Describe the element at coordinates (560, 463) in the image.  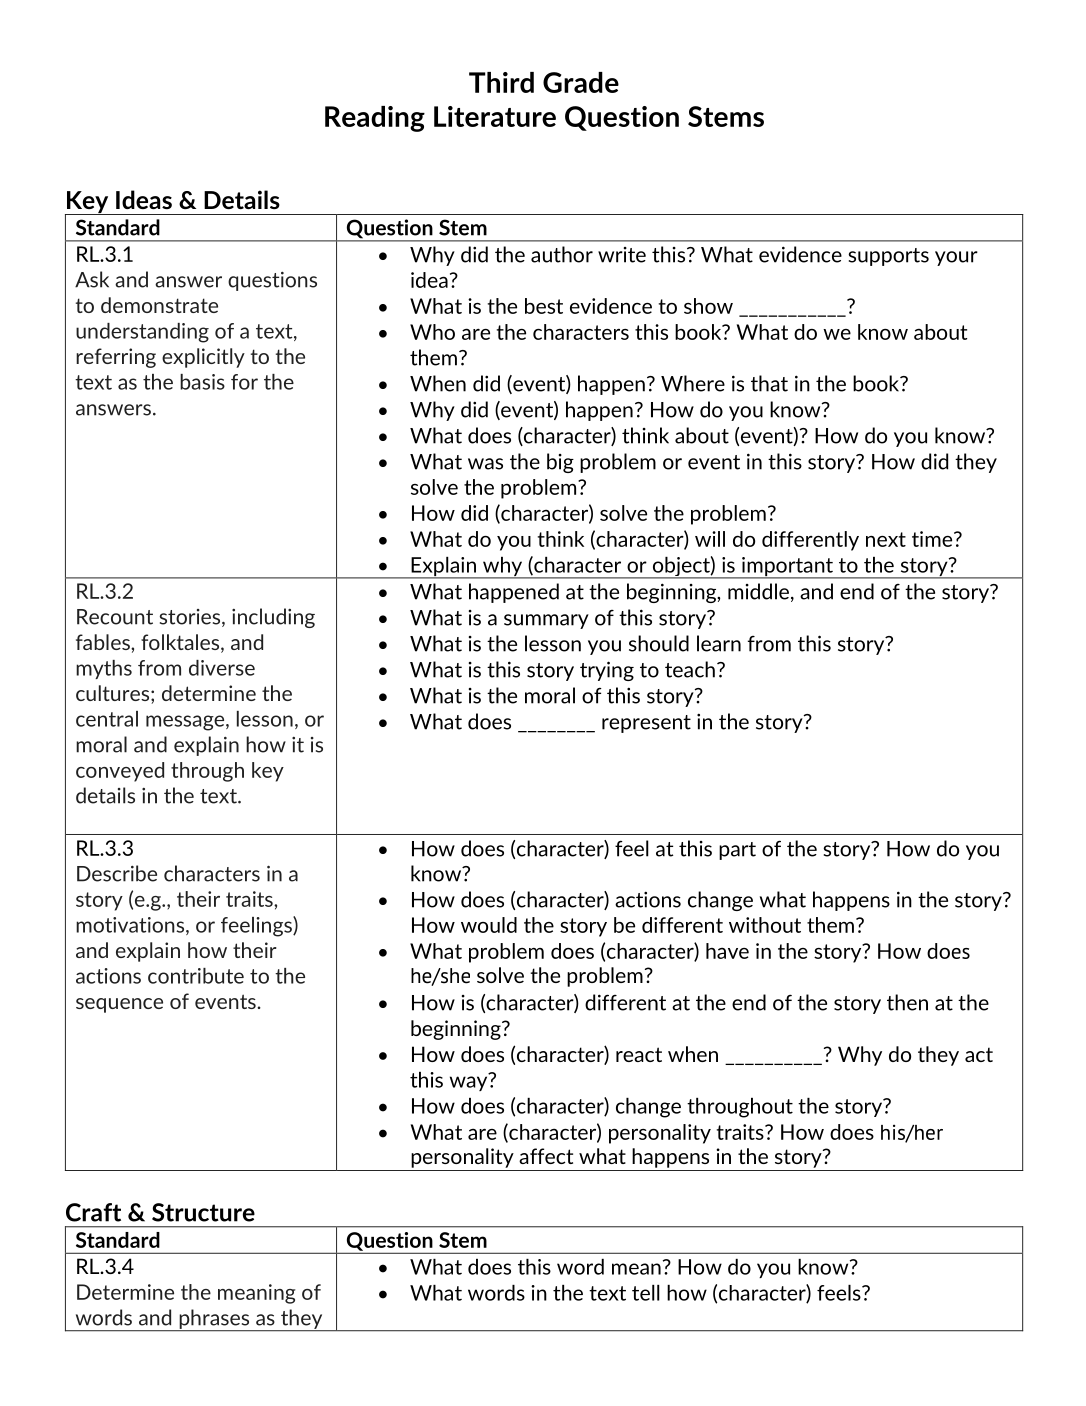
I see `big` at that location.
